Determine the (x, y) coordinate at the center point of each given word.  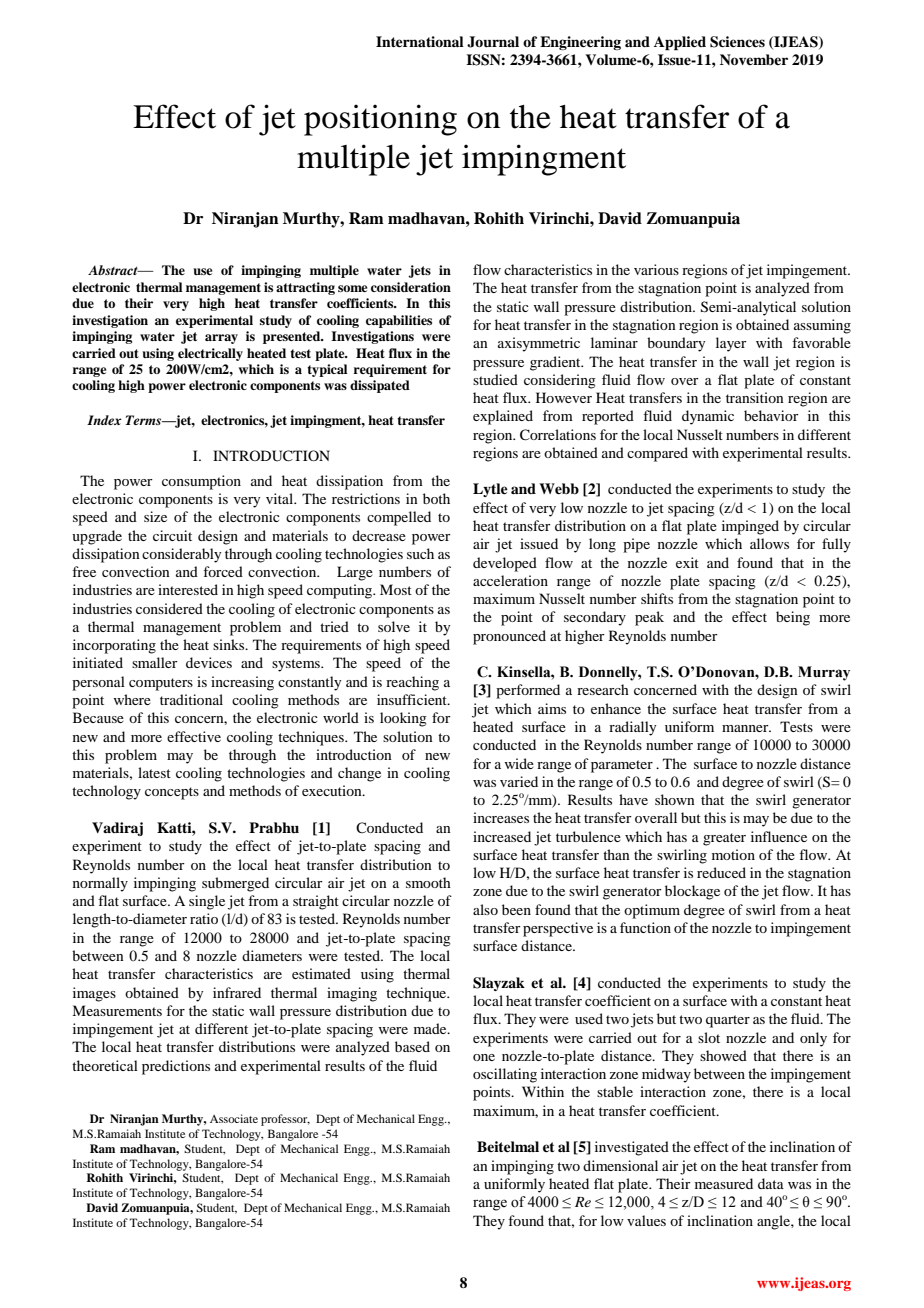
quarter (728, 1021)
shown (675, 799)
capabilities (399, 321)
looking (403, 719)
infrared (237, 992)
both (436, 498)
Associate (234, 1118)
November (754, 59)
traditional (191, 699)
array (221, 339)
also (485, 909)
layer (731, 344)
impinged (750, 527)
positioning (380, 120)
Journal (493, 42)
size (155, 516)
